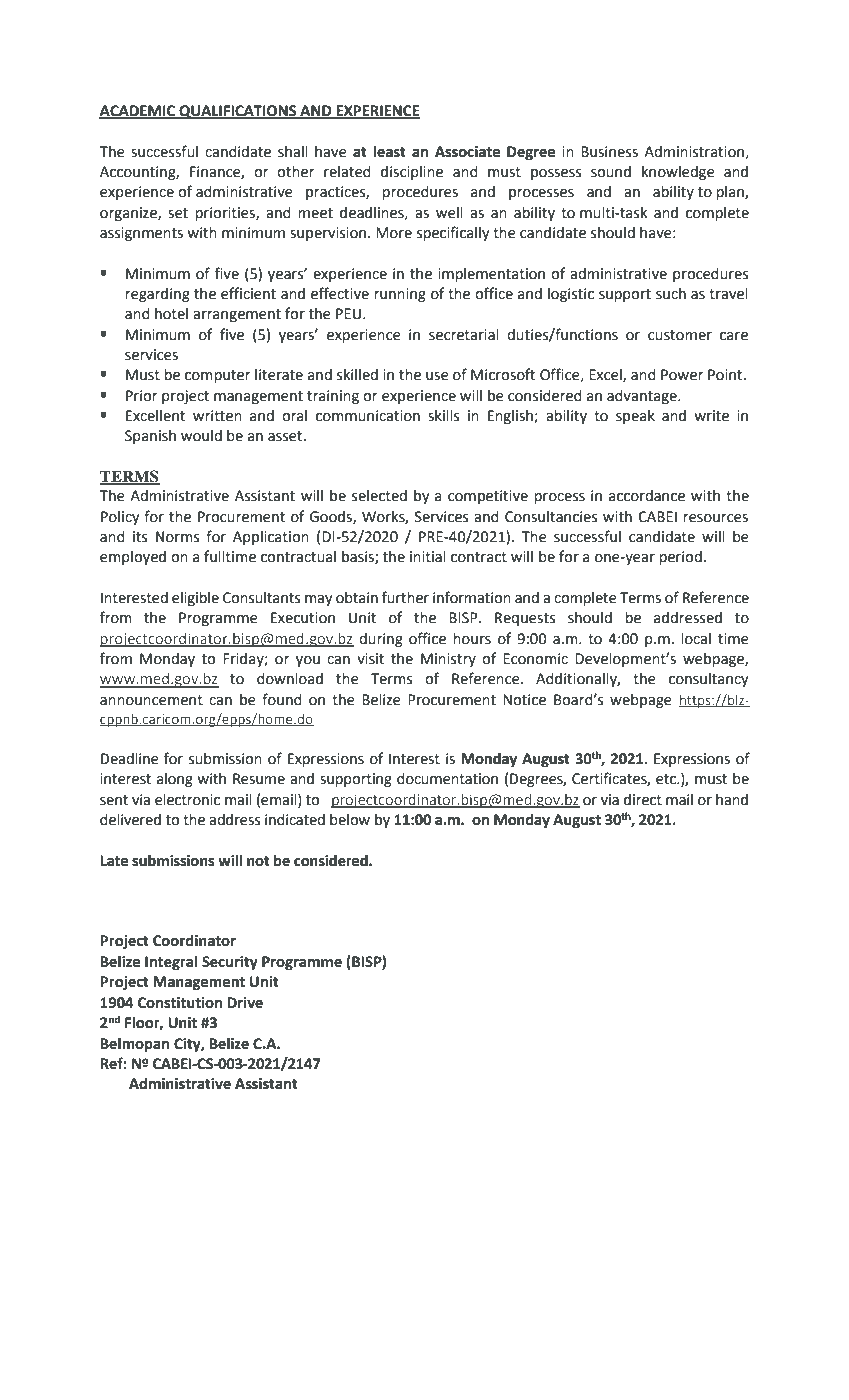 This screenshot has height=1400, width=849. Describe the element at coordinates (694, 152) in the screenshot. I see `Administration` at that location.
